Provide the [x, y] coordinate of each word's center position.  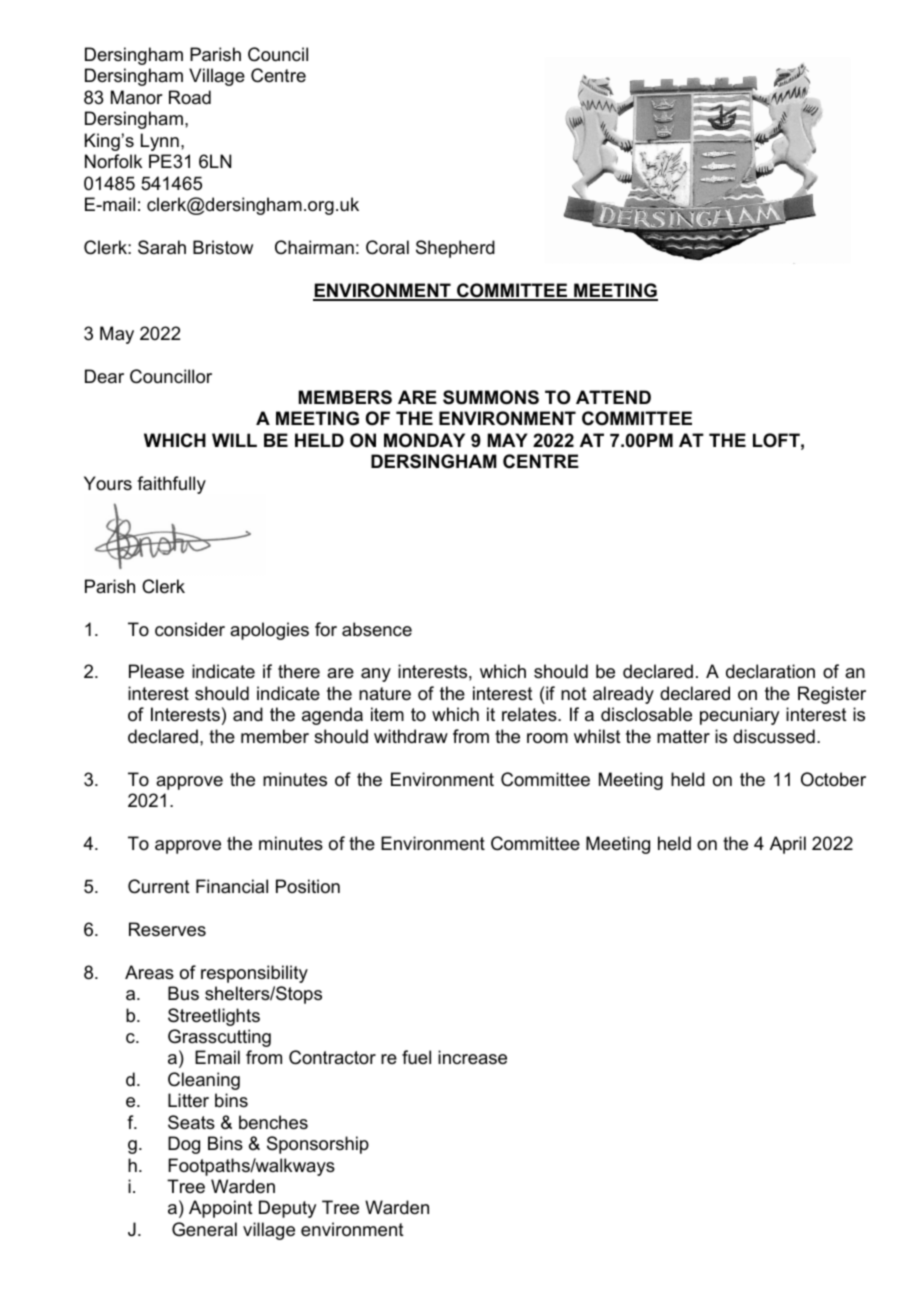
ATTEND [613, 397]
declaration [770, 671]
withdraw [411, 736]
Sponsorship [318, 1145]
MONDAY [424, 440]
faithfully [171, 485]
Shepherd [455, 249]
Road [190, 97]
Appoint [221, 1209]
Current [159, 886]
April [788, 845]
